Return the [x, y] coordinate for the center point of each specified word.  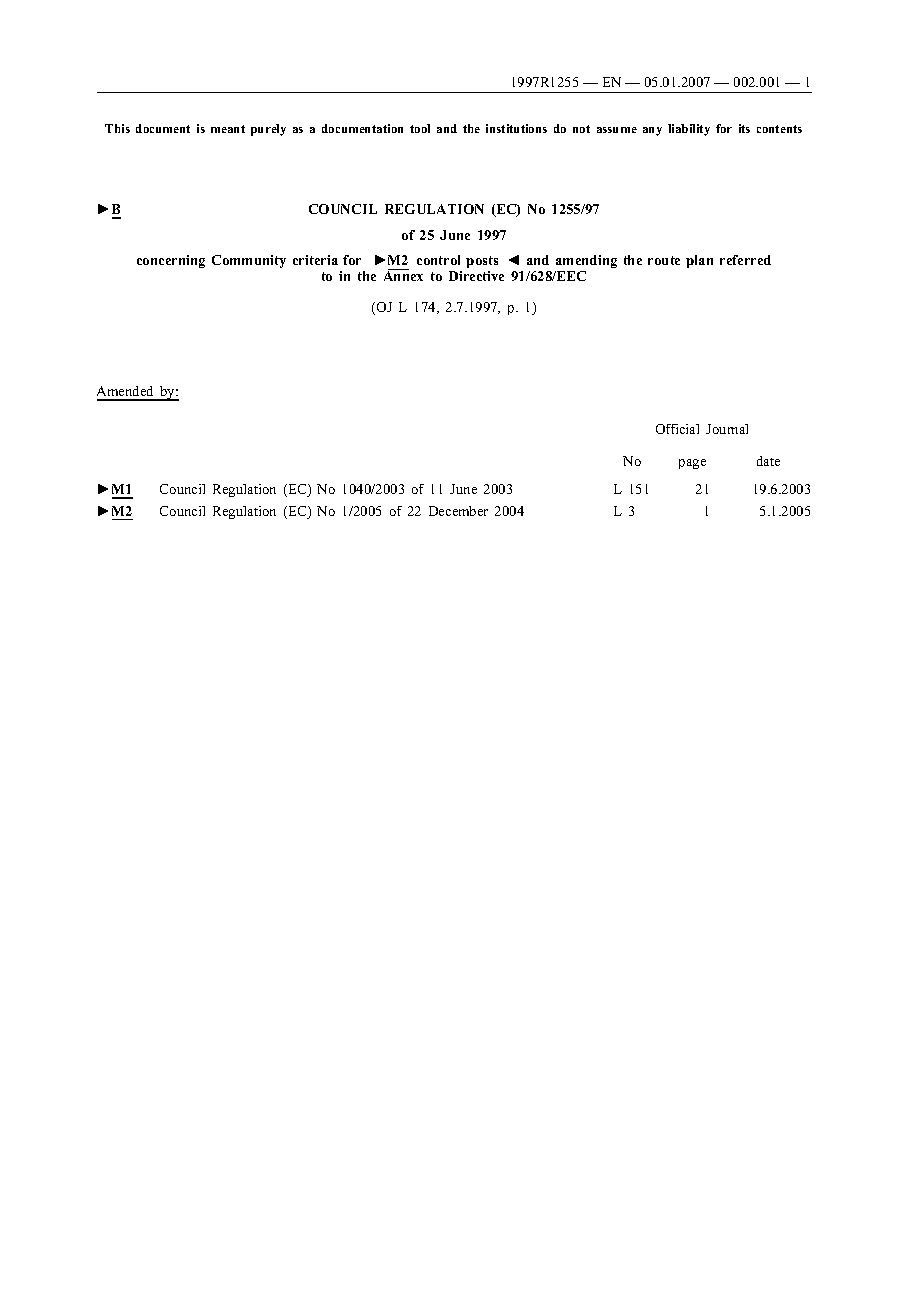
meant [228, 129]
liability [689, 130]
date [768, 461]
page [692, 464]
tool [420, 128]
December [458, 511]
